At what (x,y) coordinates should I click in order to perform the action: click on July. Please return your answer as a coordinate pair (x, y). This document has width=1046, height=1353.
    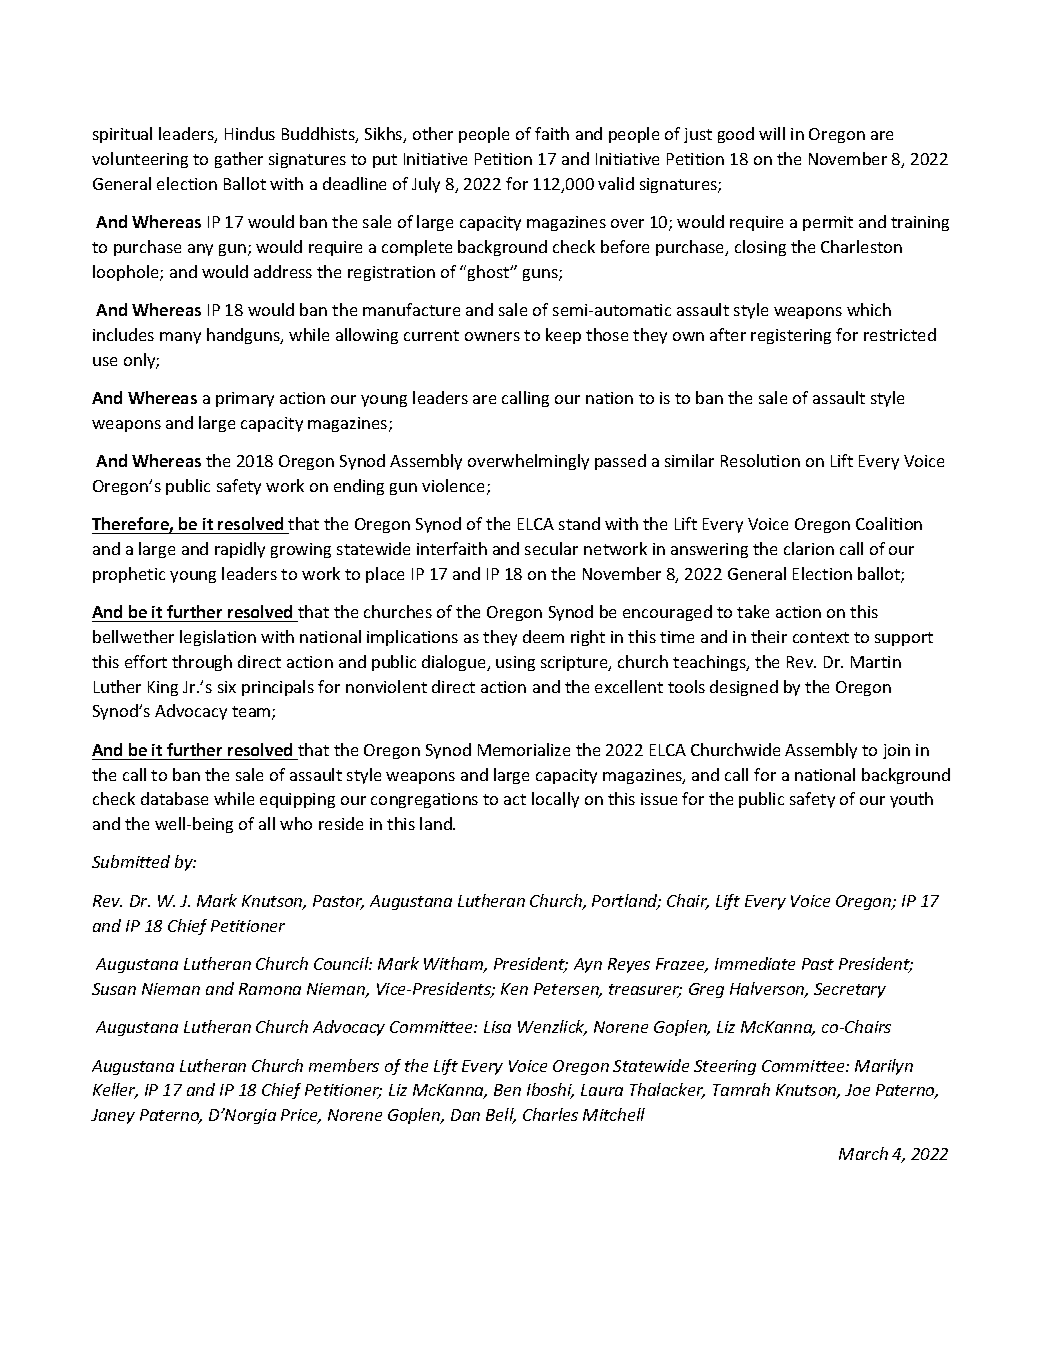
    Looking at the image, I should click on (426, 185).
